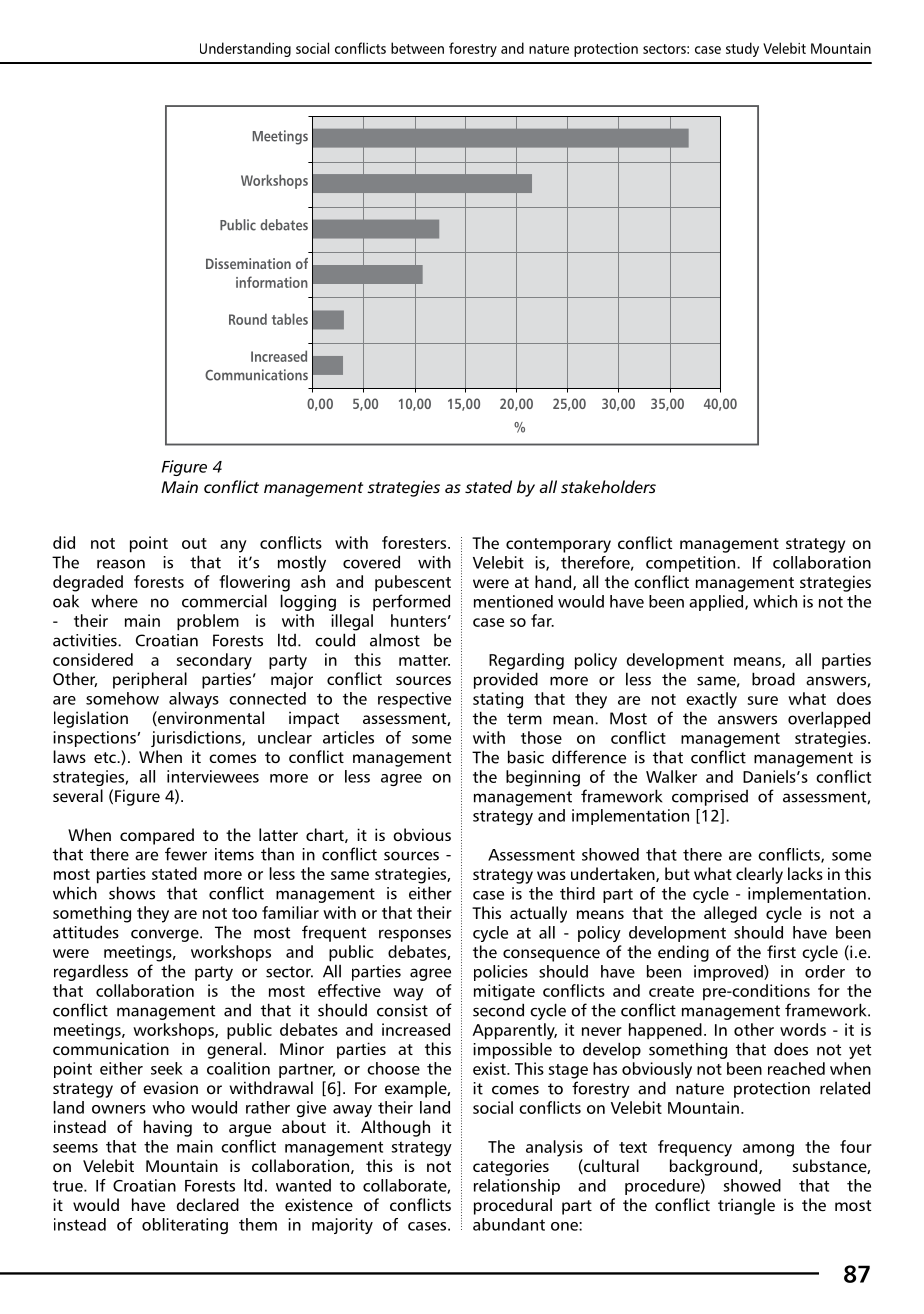 This screenshot has height=1314, width=924. What do you see at coordinates (208, 622) in the screenshot?
I see `problem` at bounding box center [208, 622].
